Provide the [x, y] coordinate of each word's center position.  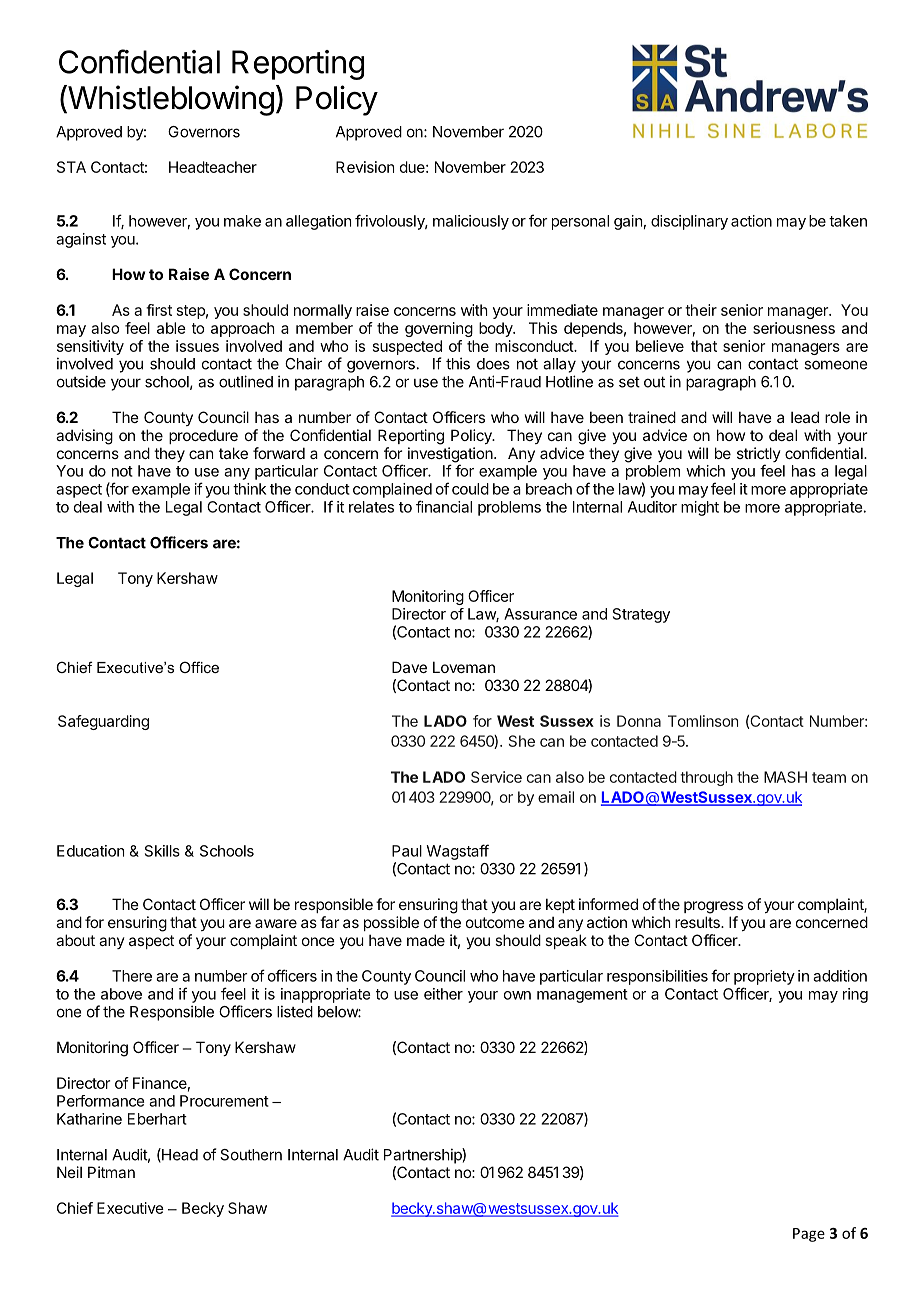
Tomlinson [703, 721]
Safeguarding [103, 722]
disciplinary [689, 222]
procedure [203, 436]
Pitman [111, 1172]
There [132, 976]
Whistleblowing [170, 100]
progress [713, 907]
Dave [409, 667]
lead [805, 417]
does [493, 364]
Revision [365, 167]
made [426, 940]
